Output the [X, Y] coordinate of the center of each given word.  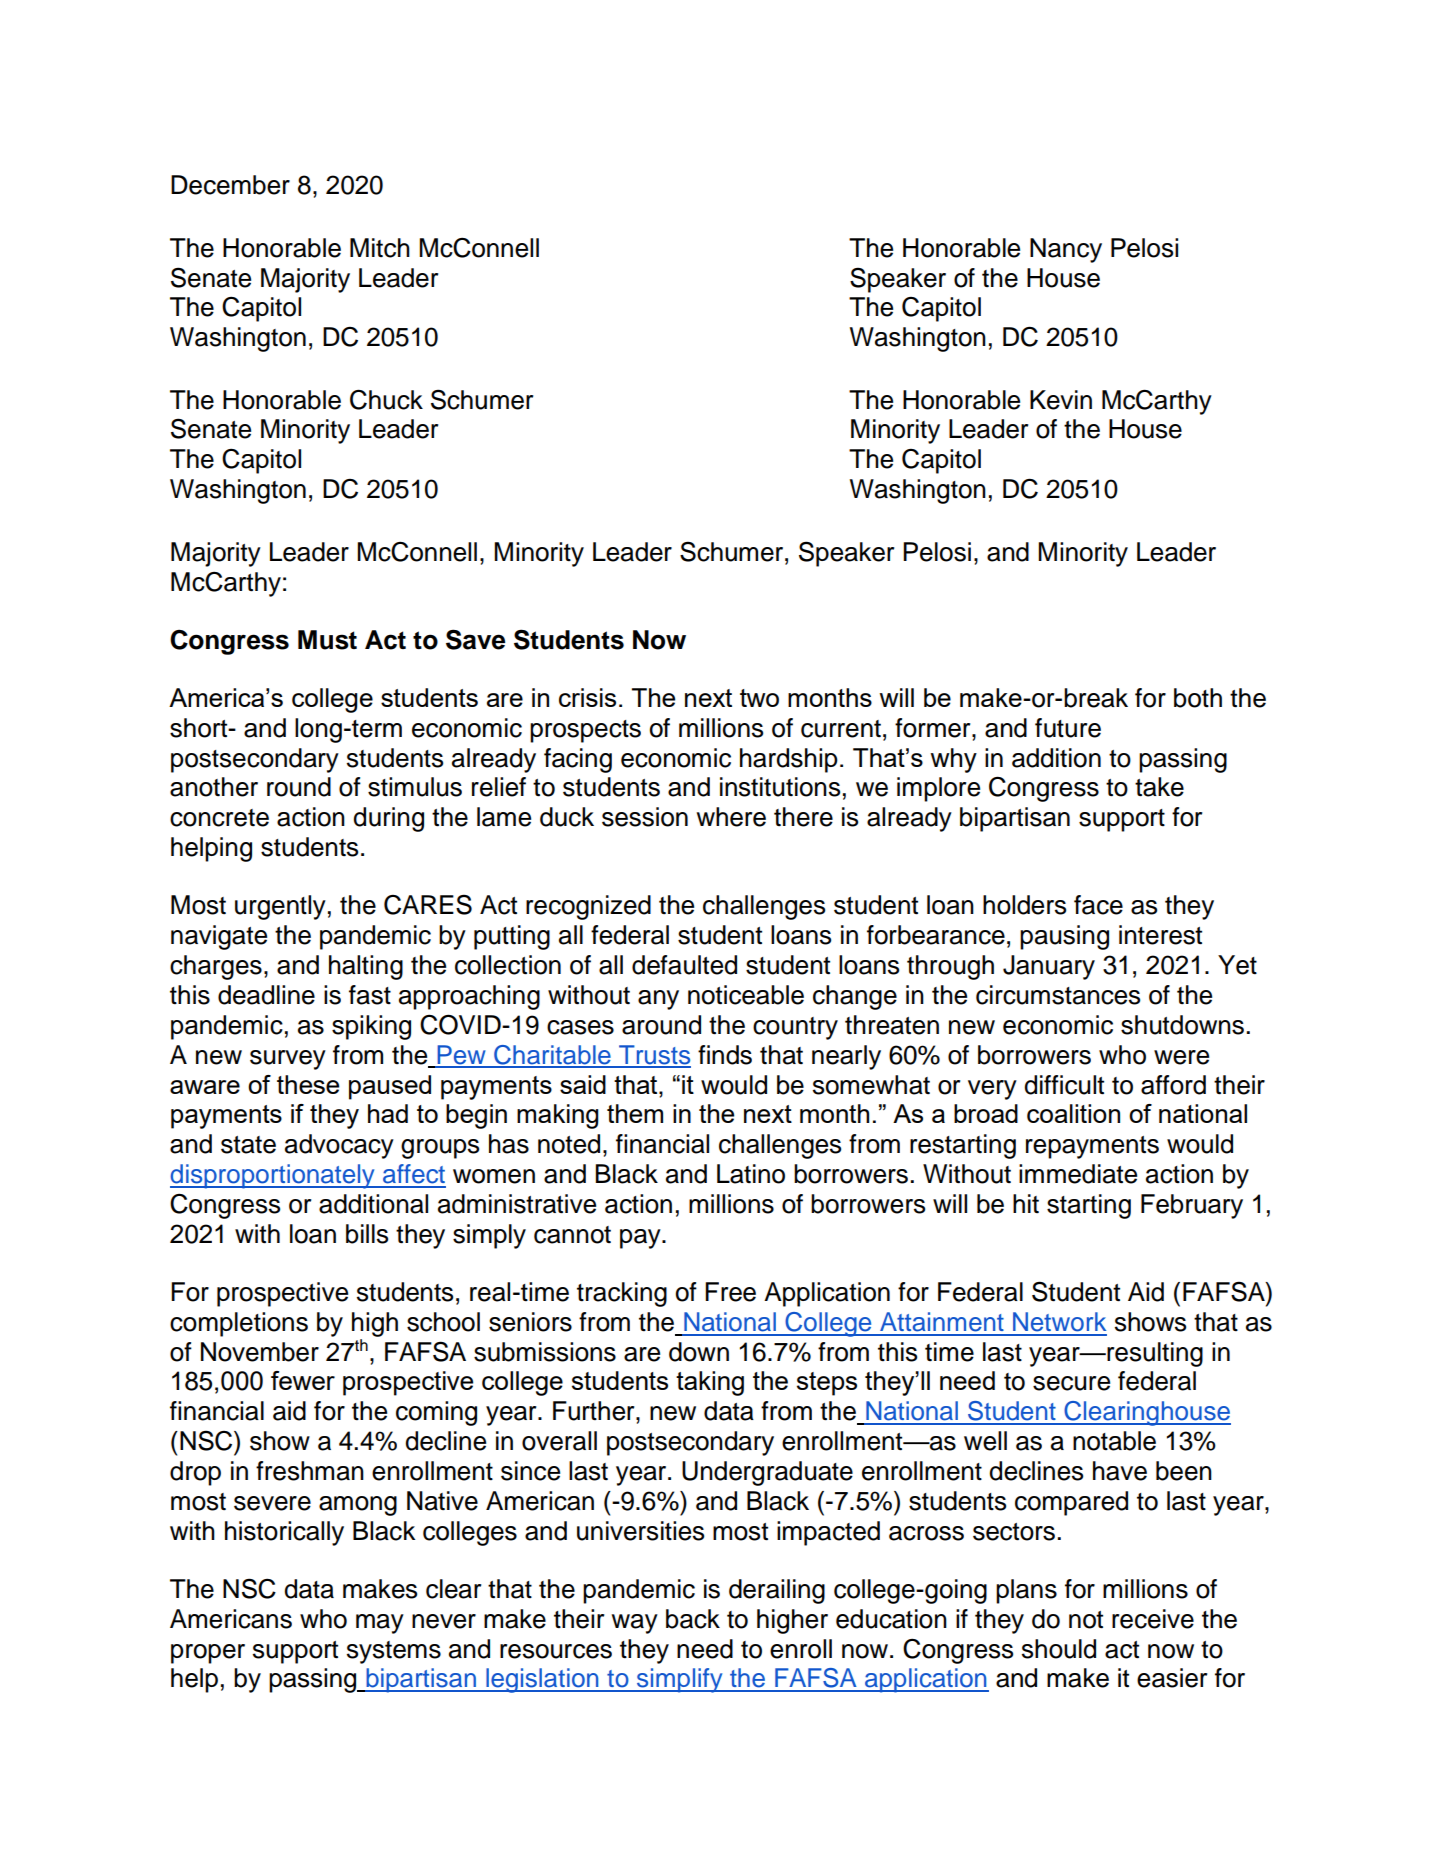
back [693, 1619]
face [1098, 905]
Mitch [380, 248]
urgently [280, 907]
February [1192, 1206]
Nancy [1066, 250]
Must [327, 640]
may [380, 1624]
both [1198, 698]
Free [730, 1292]
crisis [587, 697]
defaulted [684, 965]
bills [367, 1234]
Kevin [1061, 400]
